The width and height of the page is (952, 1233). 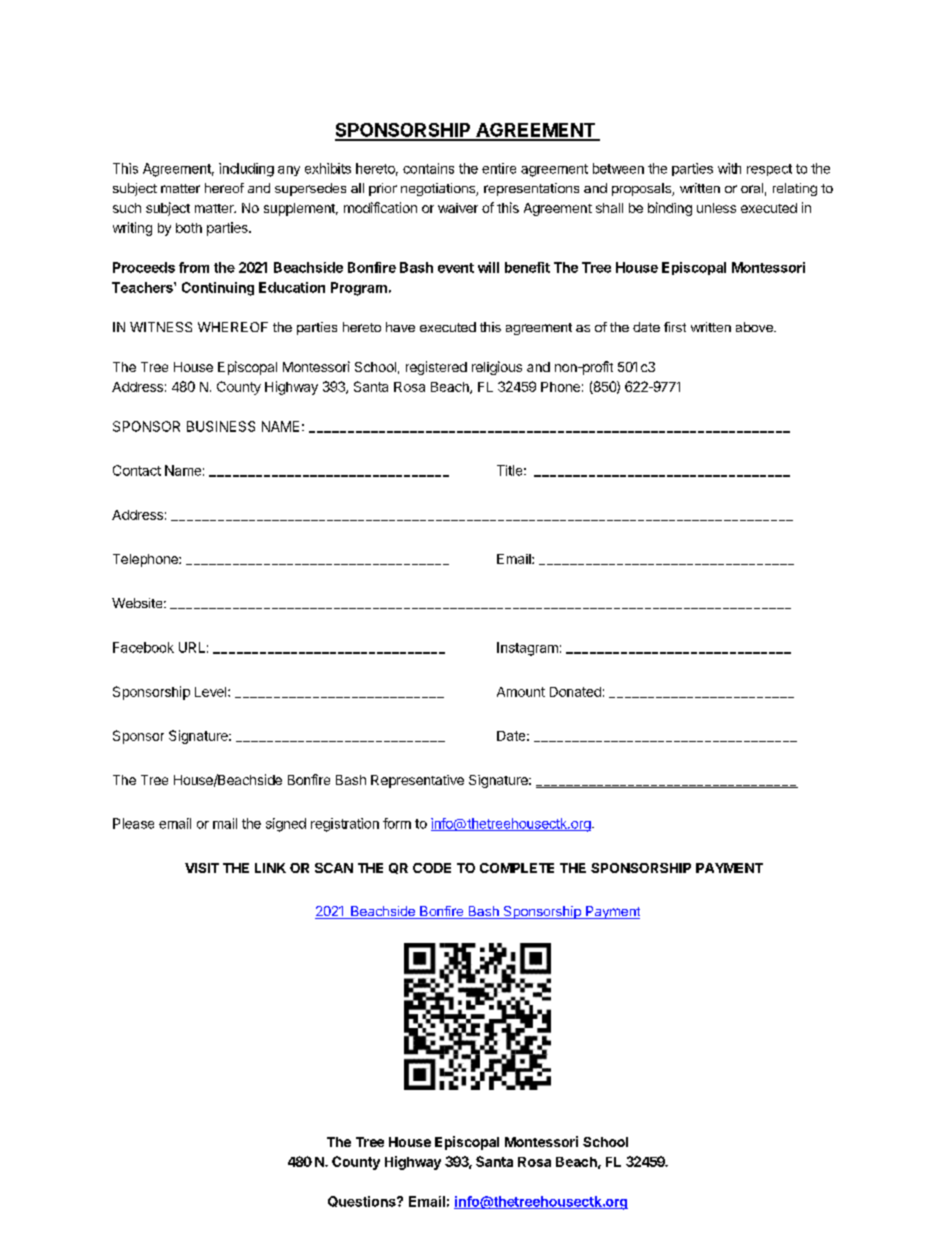 I want to click on waiver, so click(x=458, y=208).
